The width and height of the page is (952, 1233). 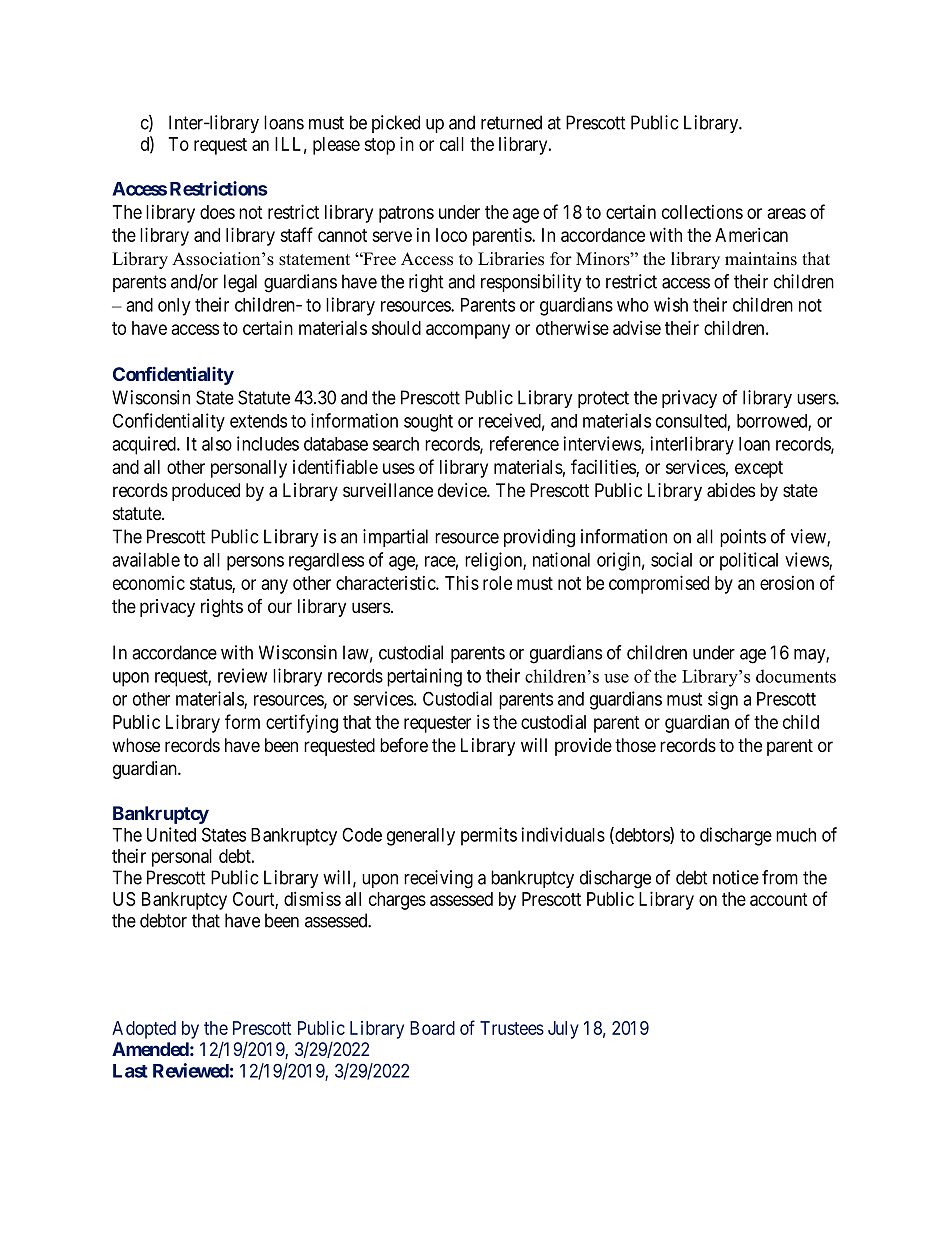 I want to click on does, so click(x=217, y=212).
